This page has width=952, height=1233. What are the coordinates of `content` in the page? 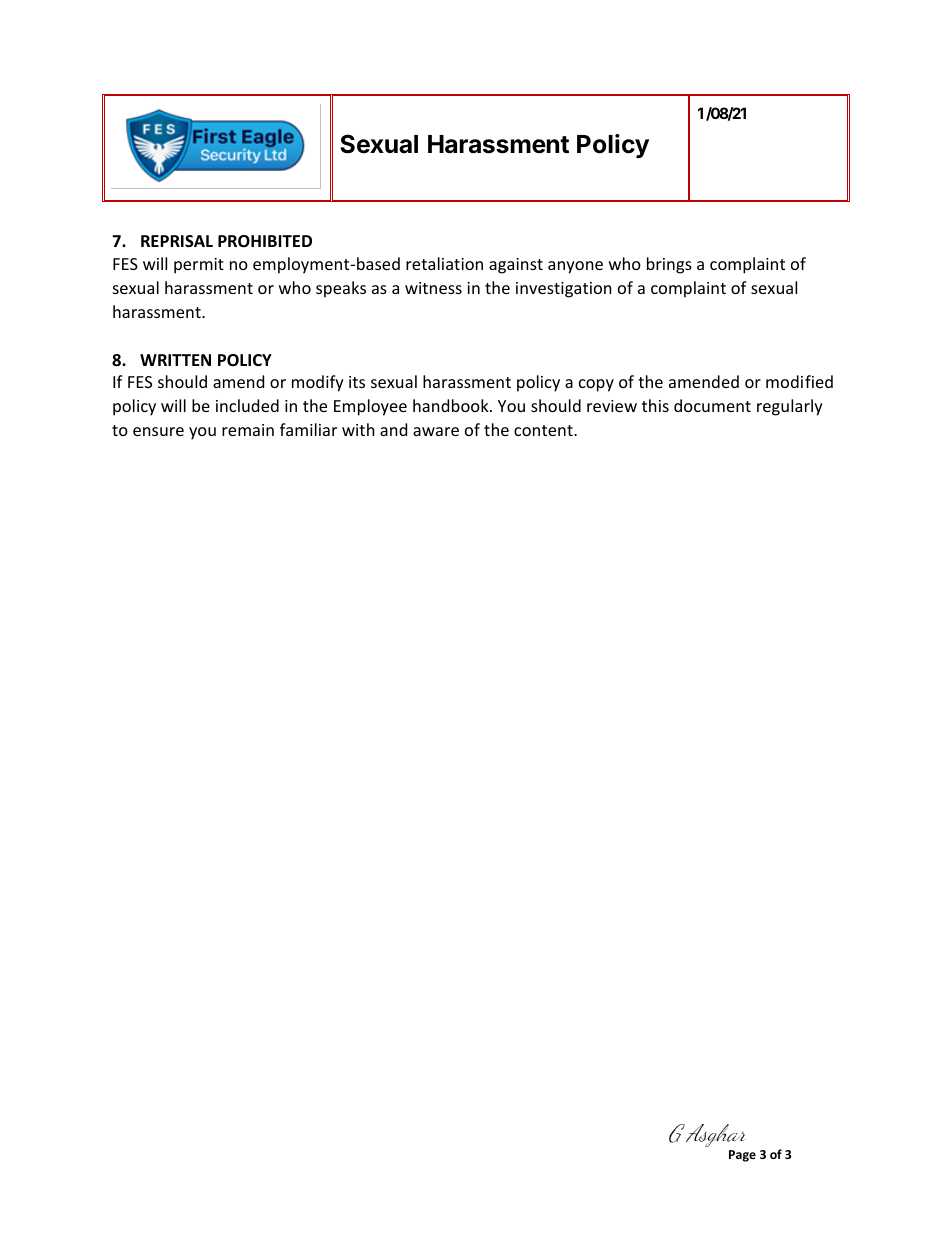 It's located at (544, 430).
